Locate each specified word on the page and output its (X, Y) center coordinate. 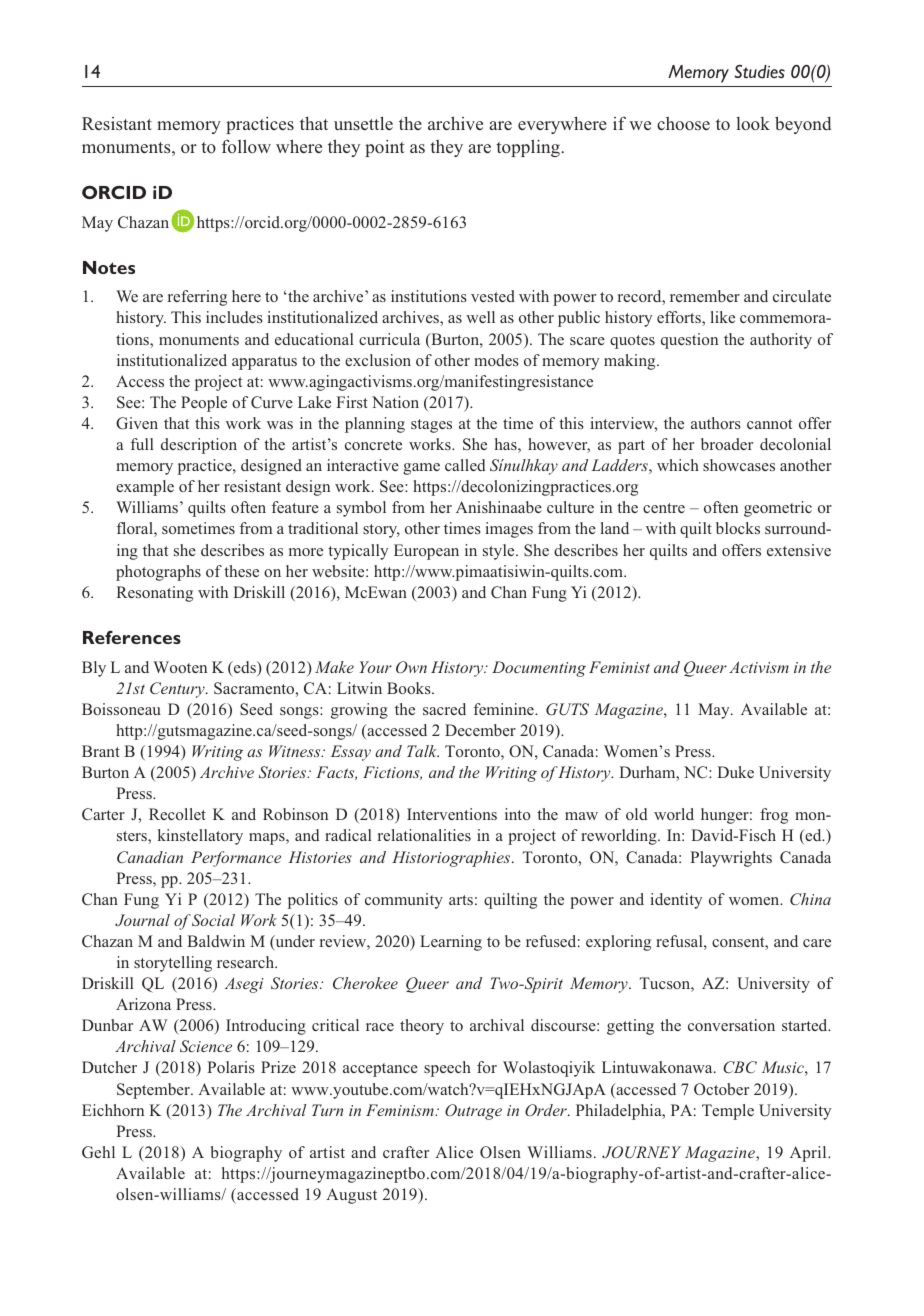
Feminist (619, 667)
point (384, 148)
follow (246, 146)
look (753, 124)
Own (411, 667)
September (154, 1091)
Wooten (180, 667)
